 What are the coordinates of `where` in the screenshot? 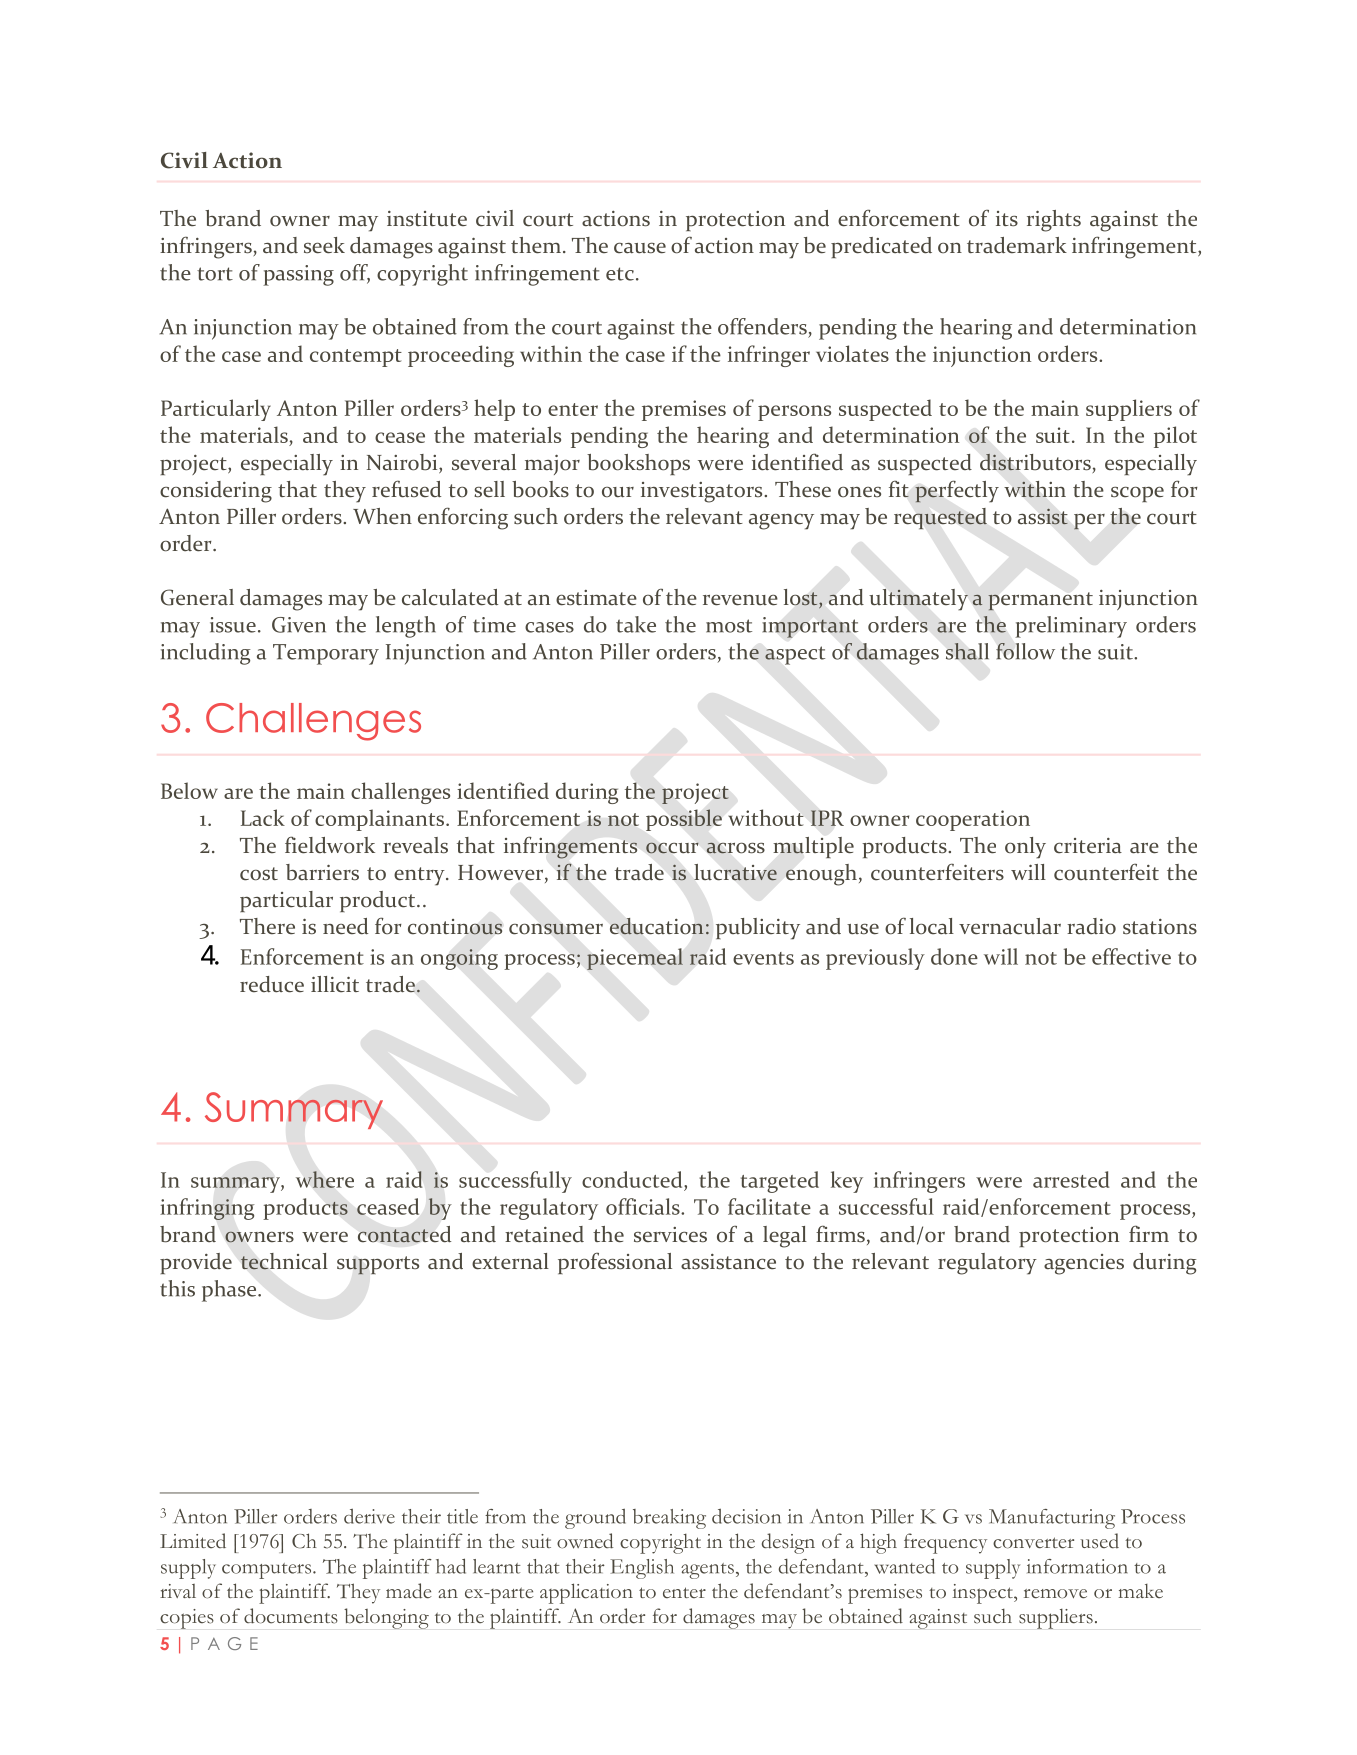 It's located at (325, 1179).
